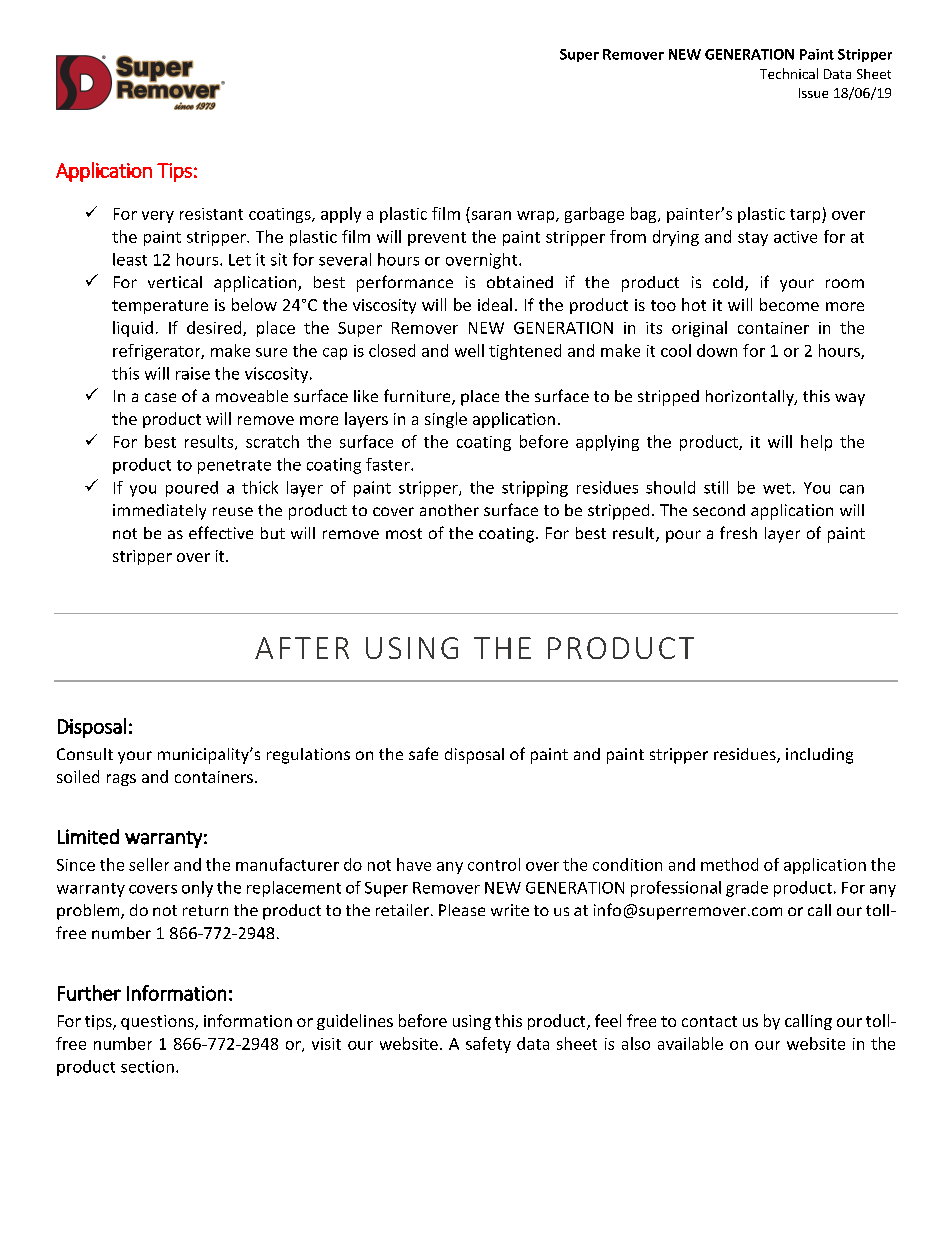  Describe the element at coordinates (404, 533) in the document. I see `most` at that location.
